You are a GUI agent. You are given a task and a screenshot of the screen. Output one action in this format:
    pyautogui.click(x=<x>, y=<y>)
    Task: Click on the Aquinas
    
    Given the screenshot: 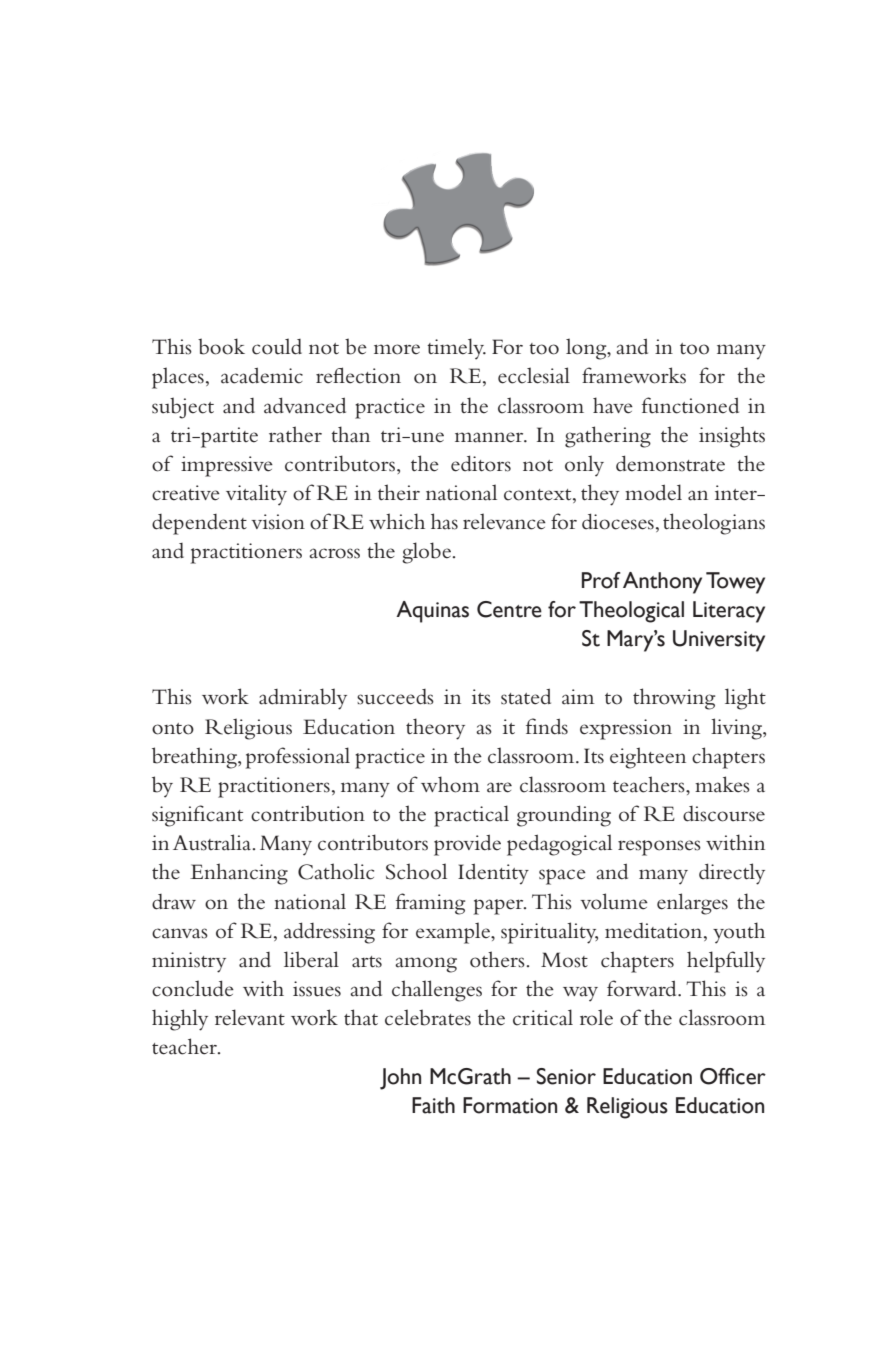 What is the action you would take?
    pyautogui.click(x=432, y=612)
